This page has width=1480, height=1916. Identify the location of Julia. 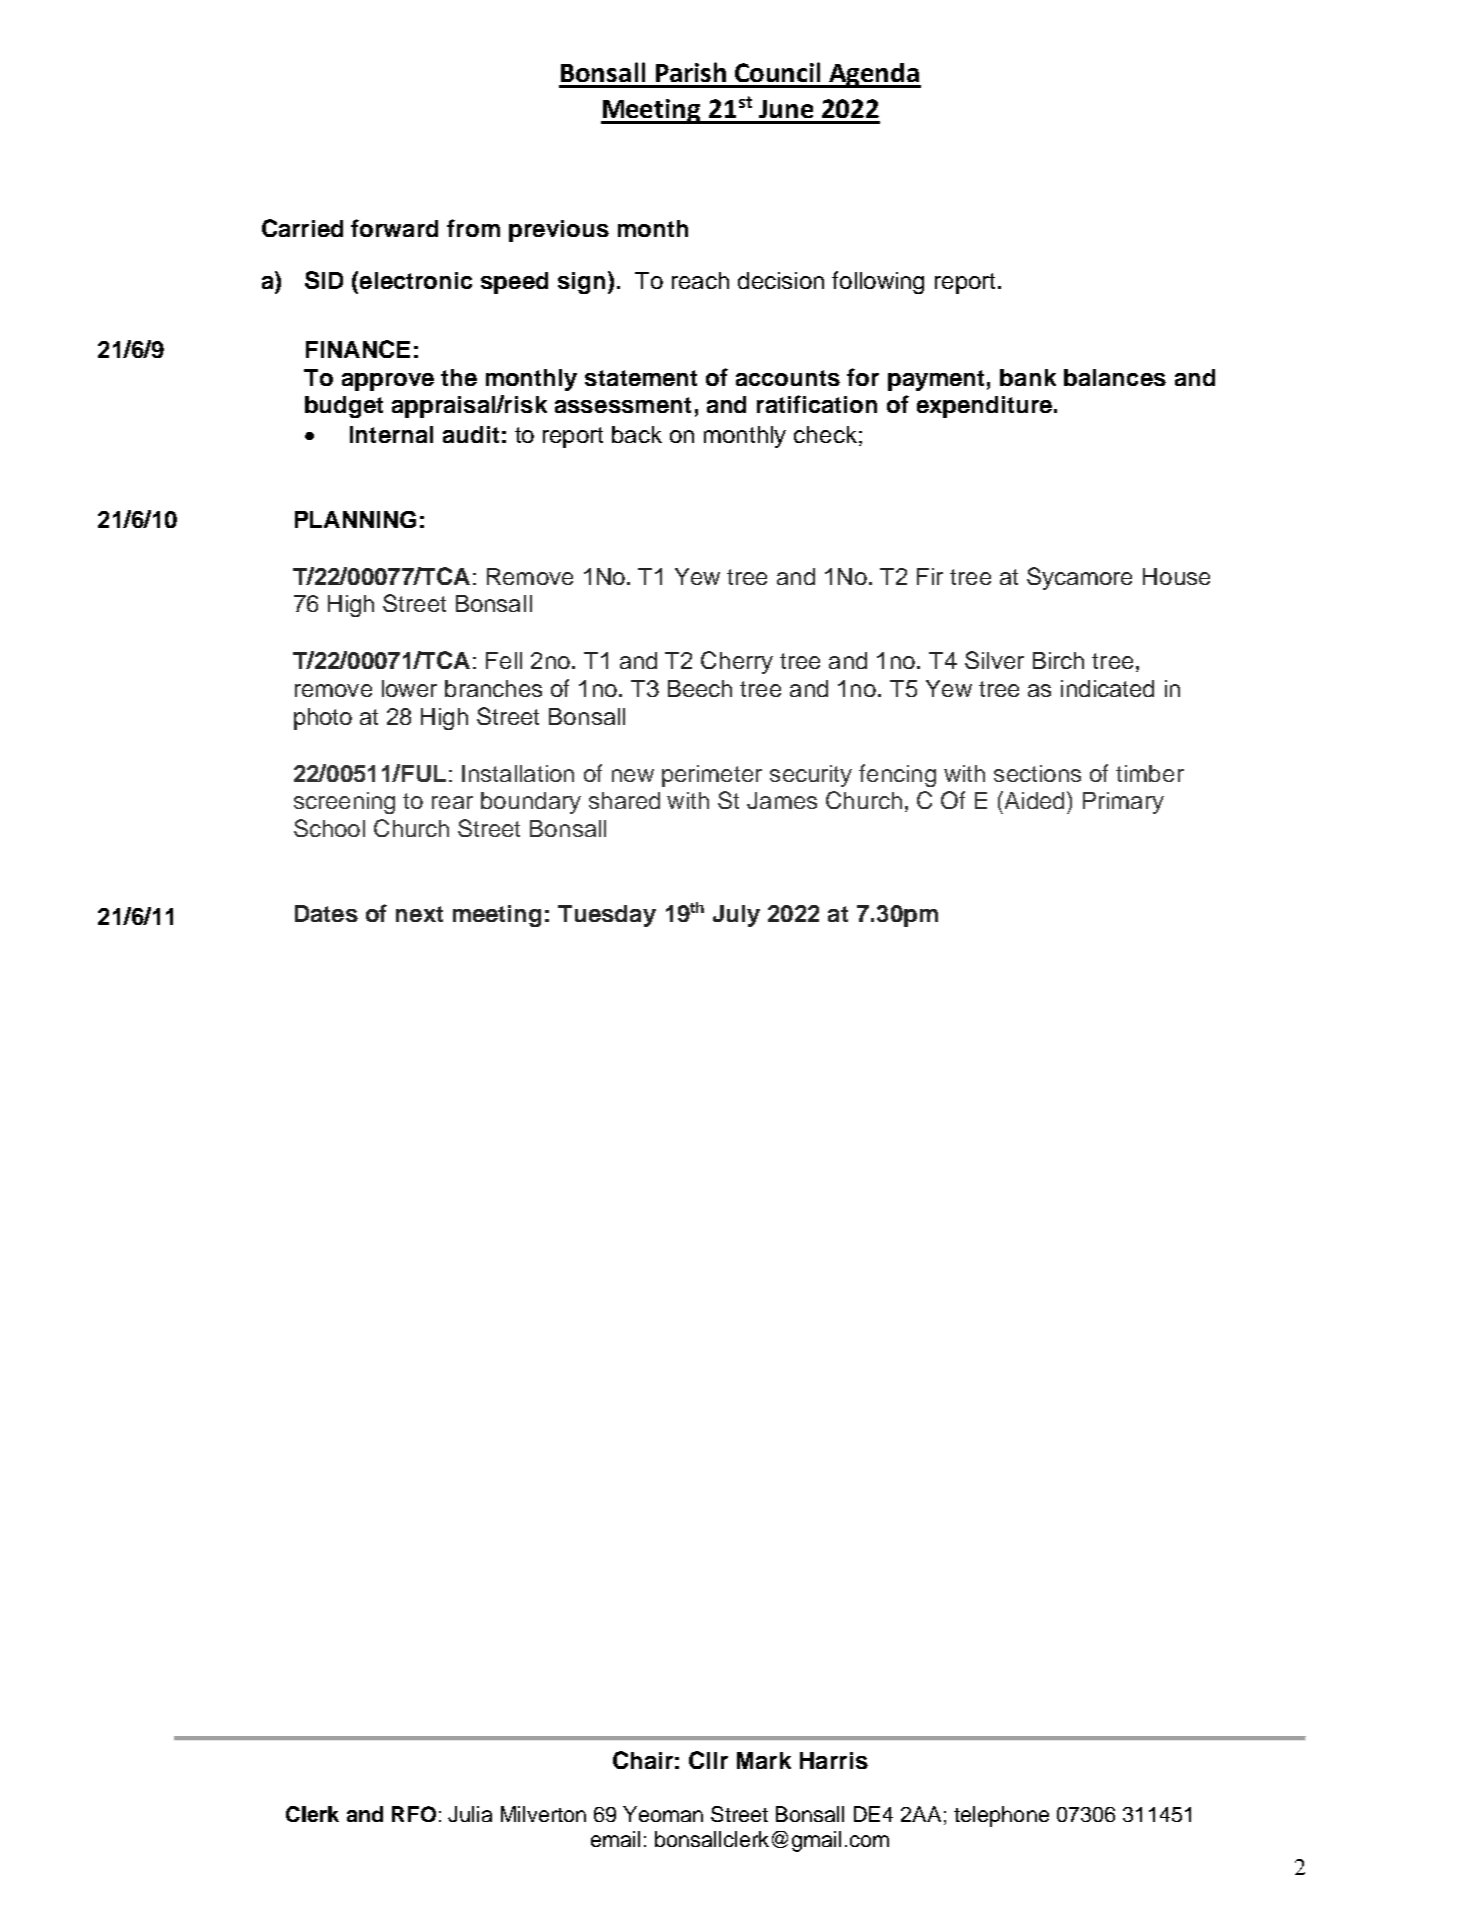
(470, 1814).
